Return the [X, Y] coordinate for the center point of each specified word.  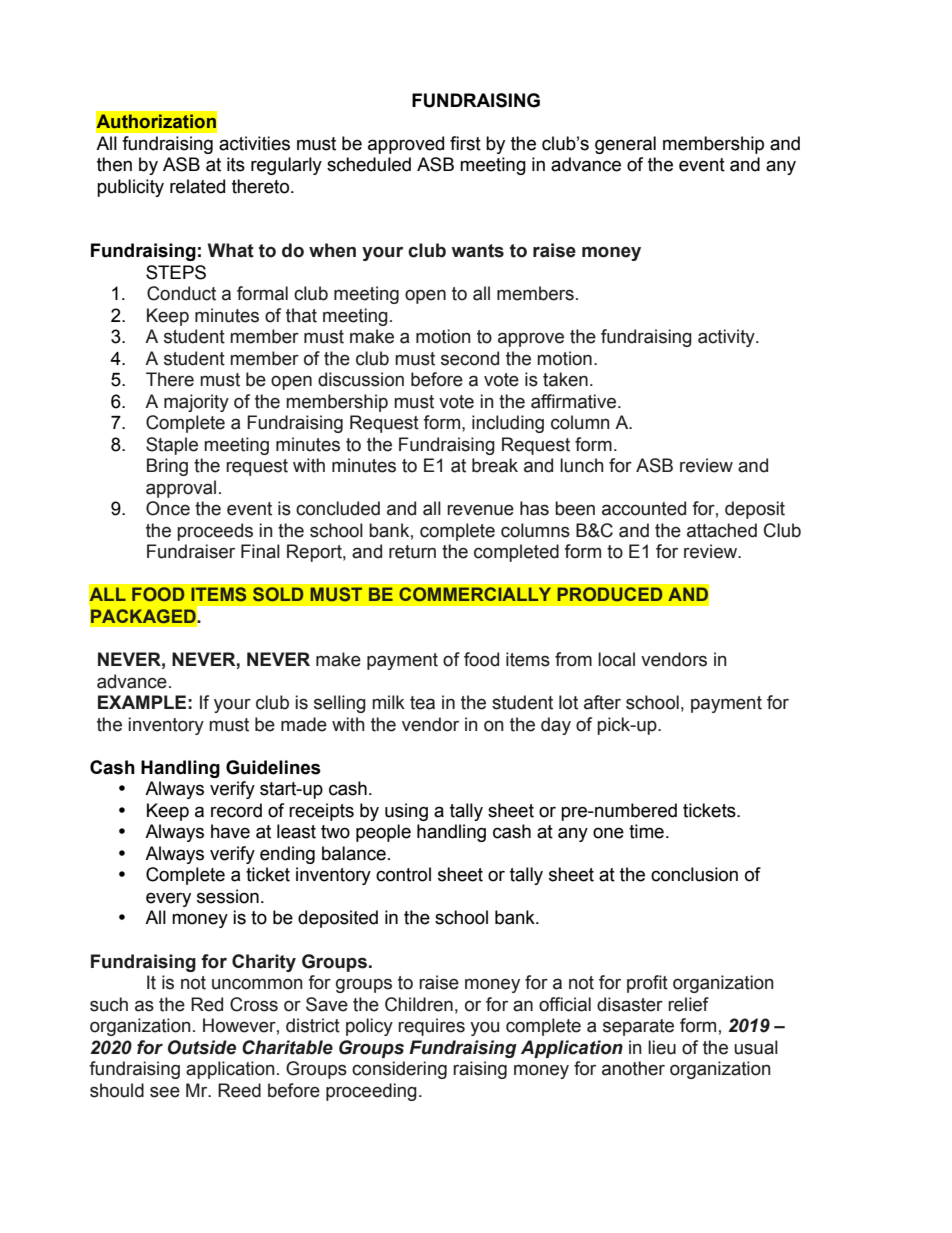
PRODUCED [609, 594]
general [625, 145]
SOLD [278, 594]
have [230, 831]
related [197, 186]
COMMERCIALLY [475, 594]
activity [727, 338]
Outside [202, 1047]
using [406, 812]
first [465, 143]
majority [196, 403]
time [646, 831]
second [470, 358]
